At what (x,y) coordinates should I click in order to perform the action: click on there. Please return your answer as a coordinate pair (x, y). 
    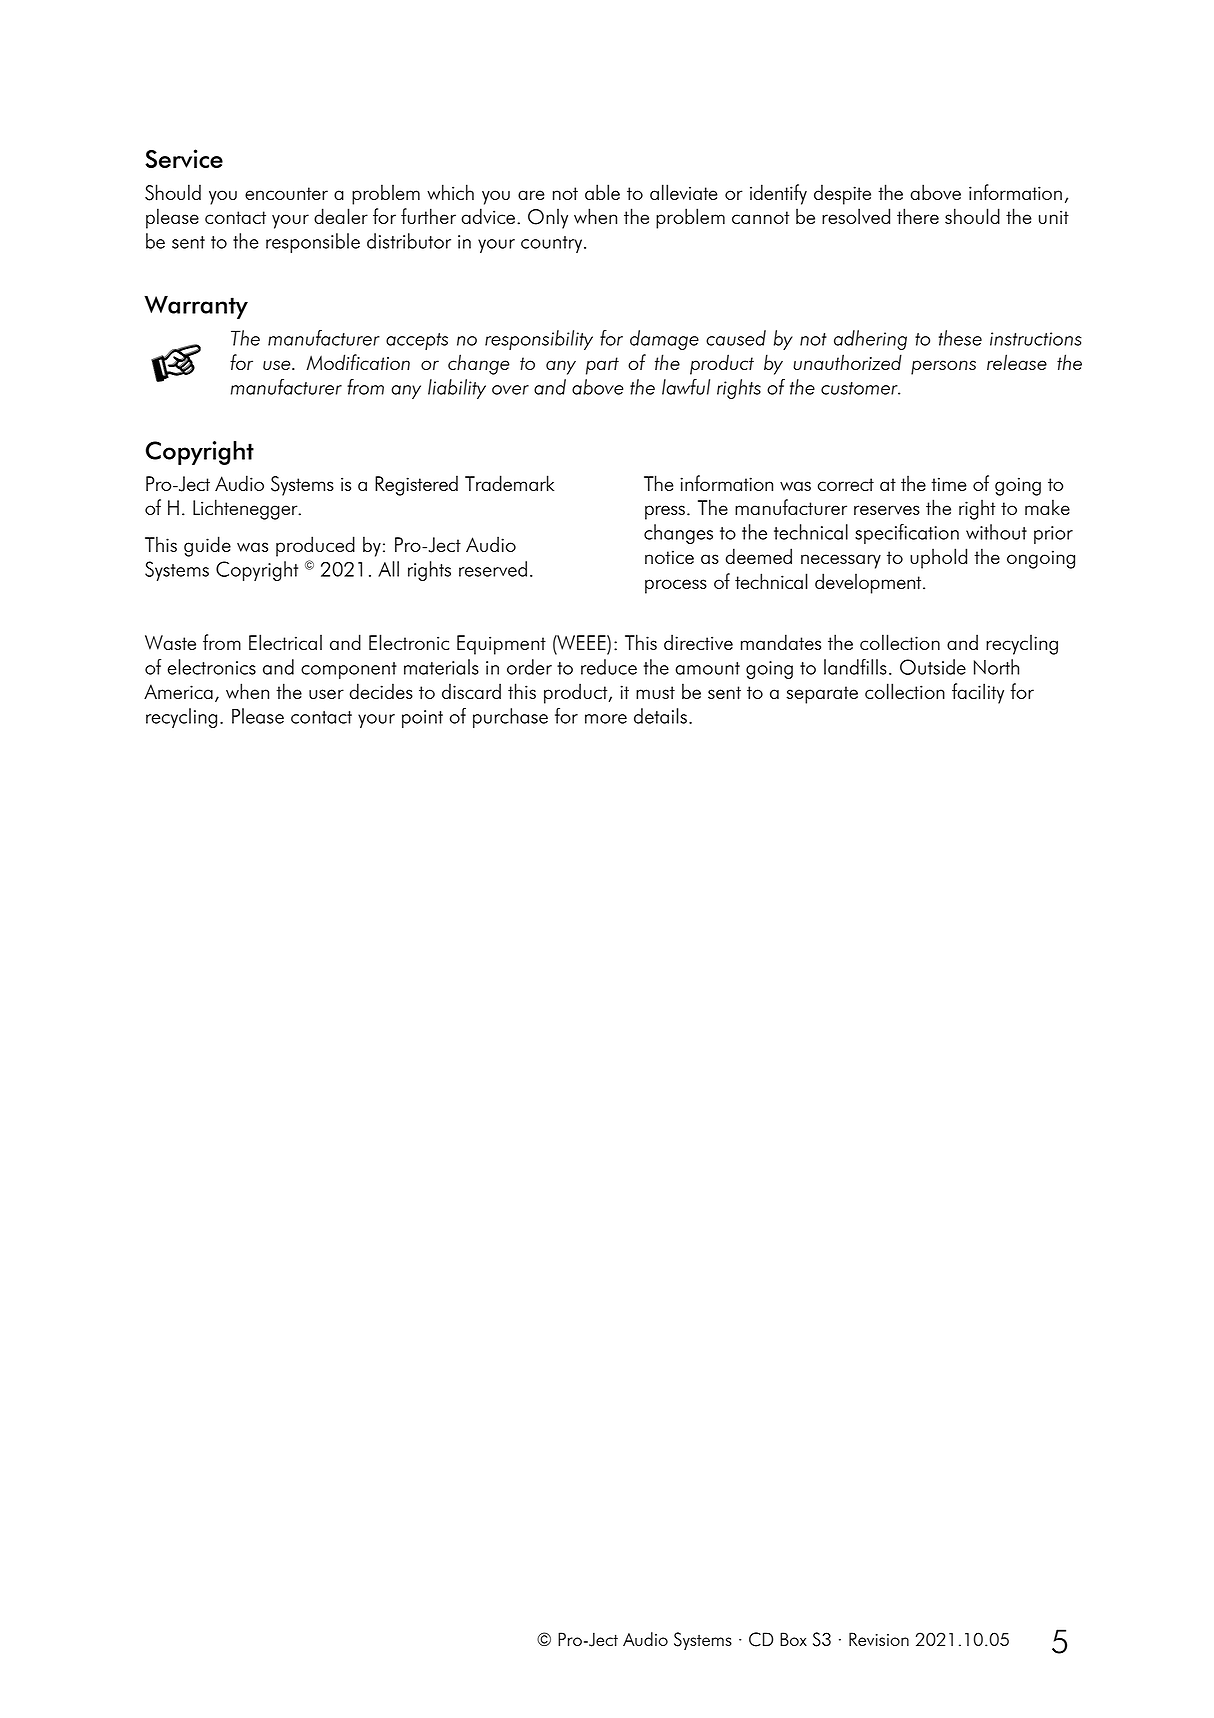
    Looking at the image, I should click on (918, 216).
